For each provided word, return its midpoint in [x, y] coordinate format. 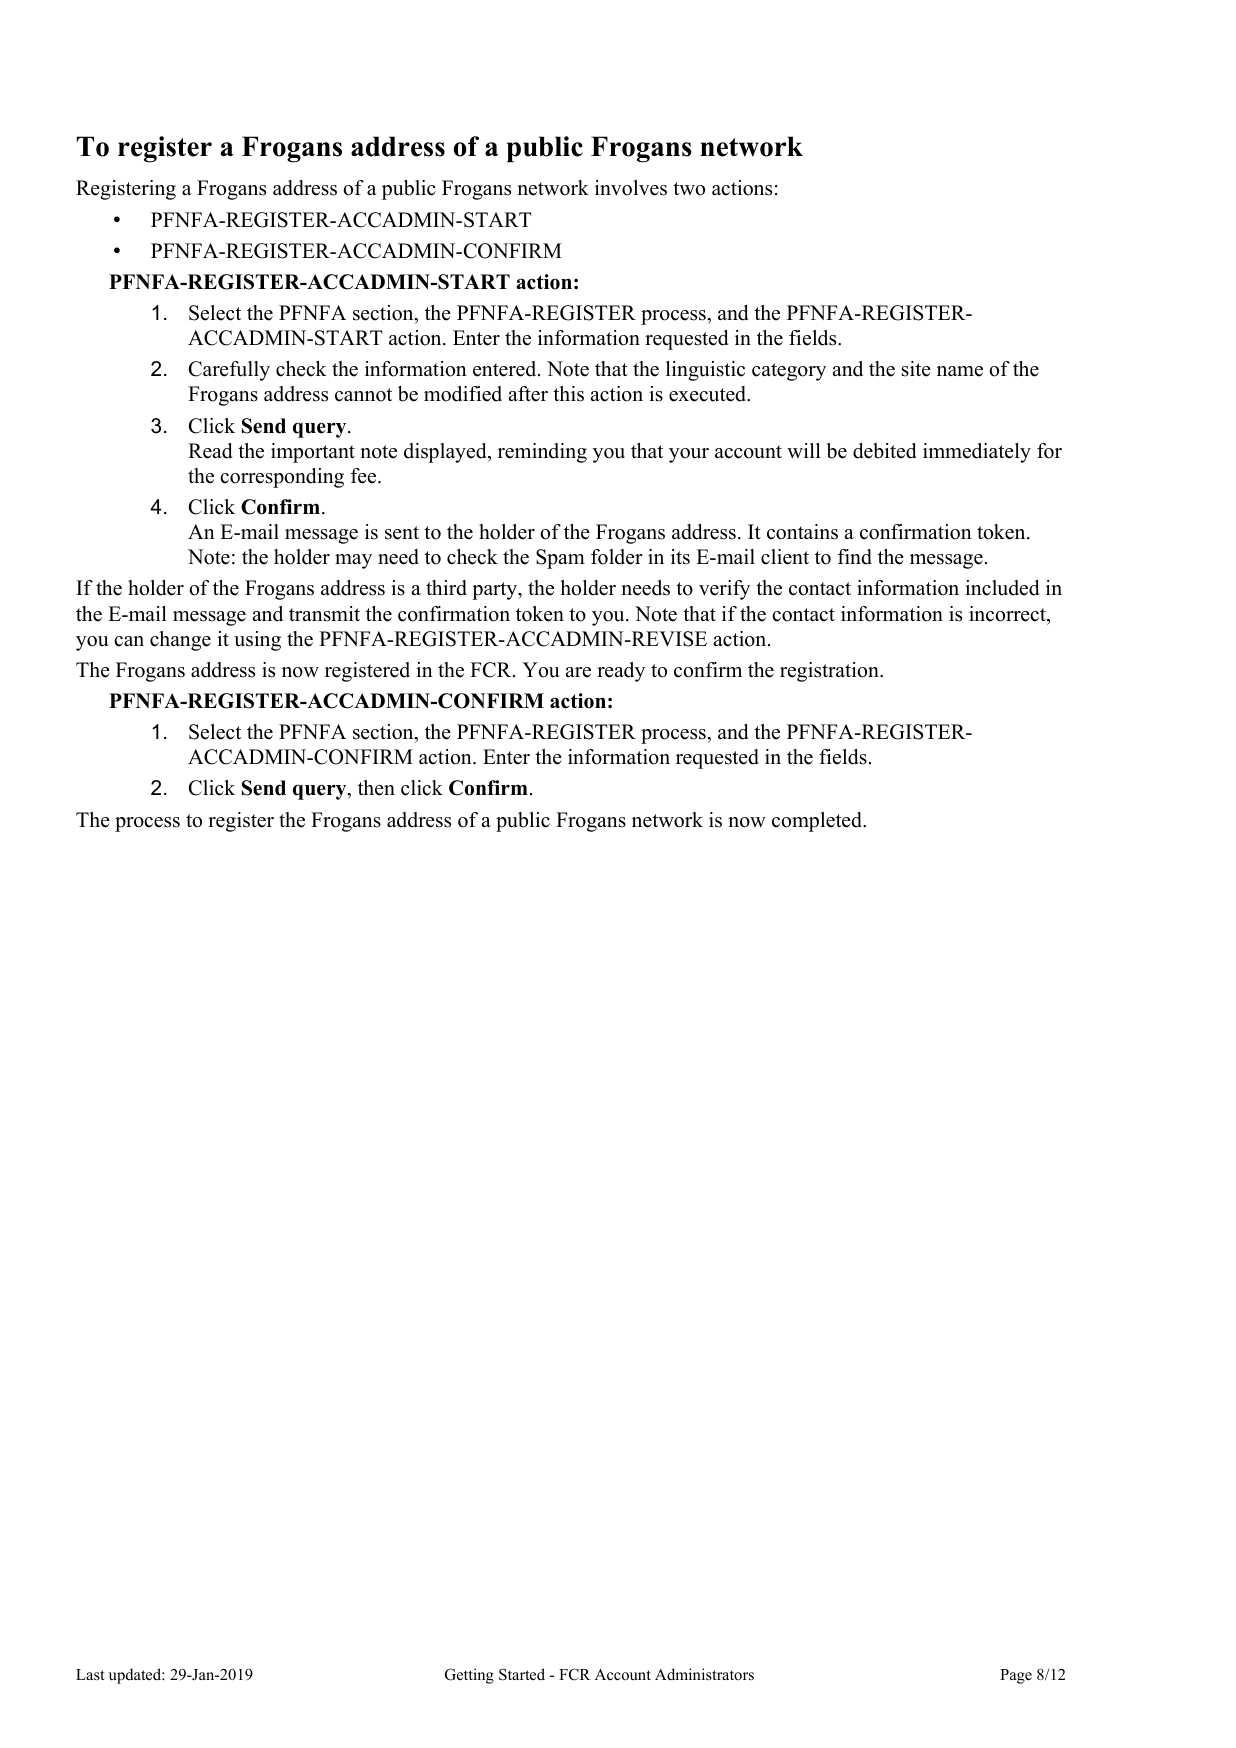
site [916, 369]
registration [830, 672]
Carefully [229, 371]
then [376, 788]
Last [90, 1674]
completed [818, 822]
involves [631, 188]
